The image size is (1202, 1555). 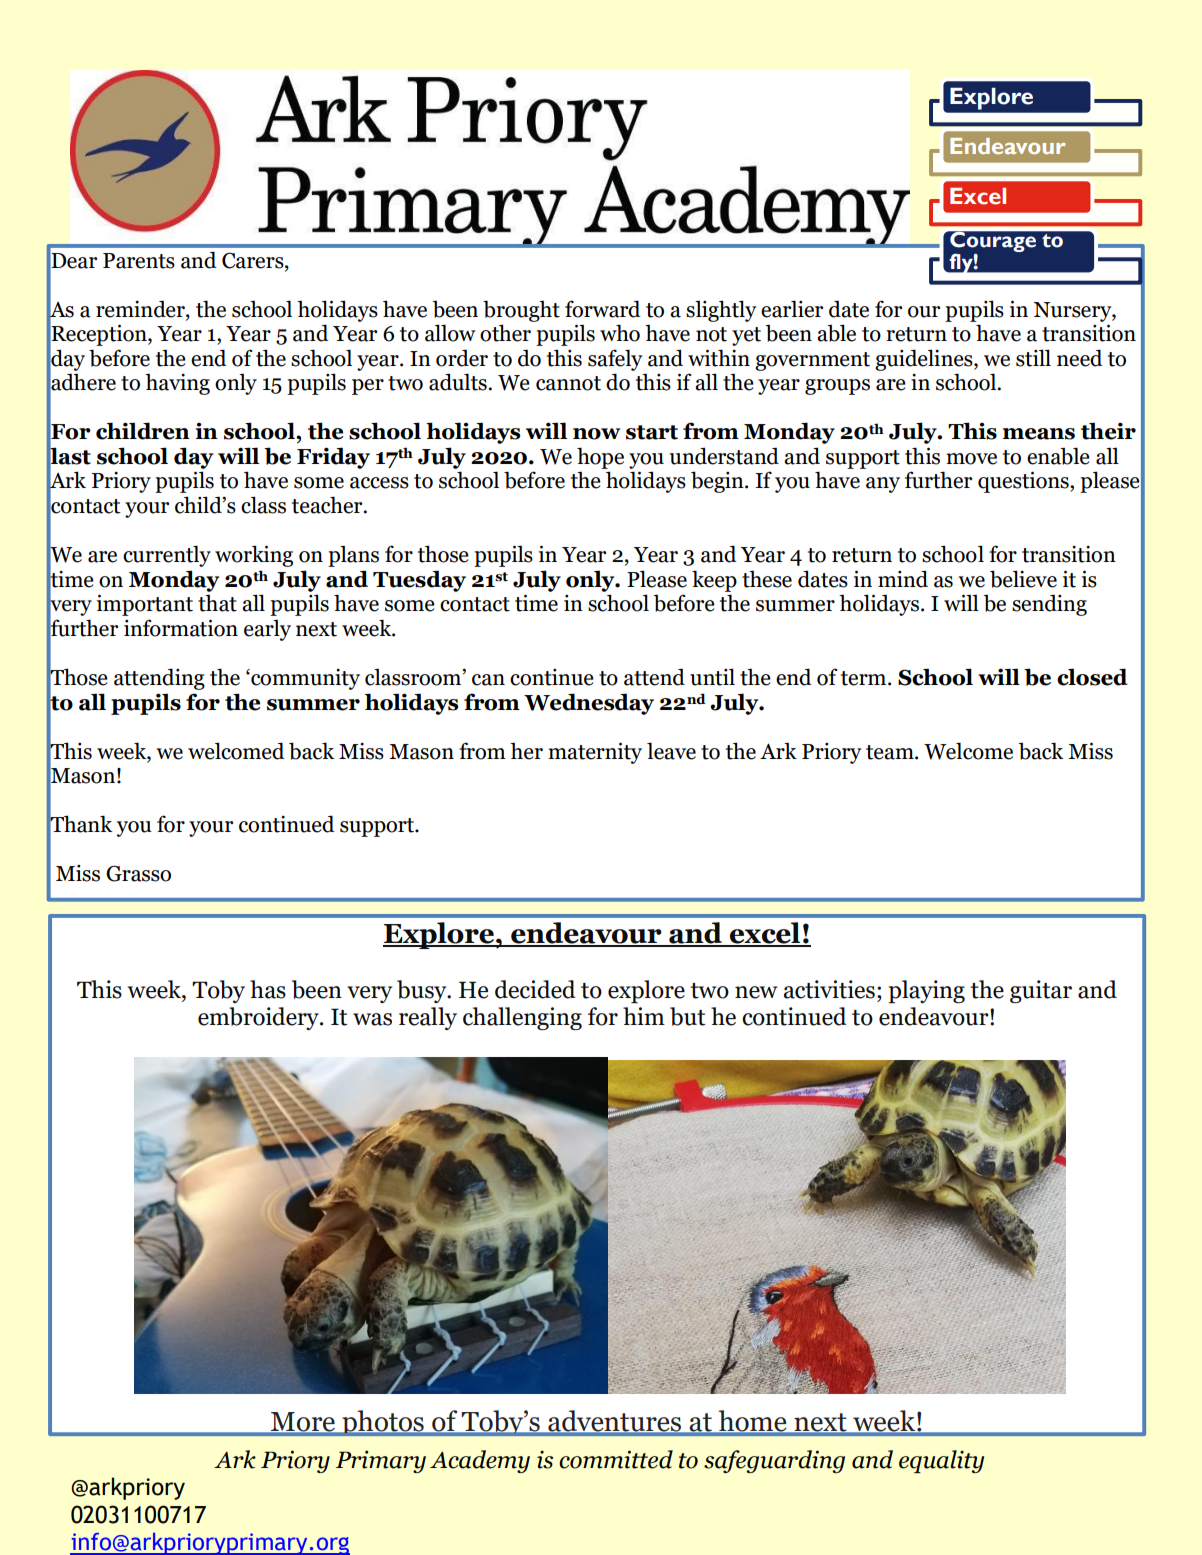 I want to click on embroidery, so click(x=259, y=1018).
